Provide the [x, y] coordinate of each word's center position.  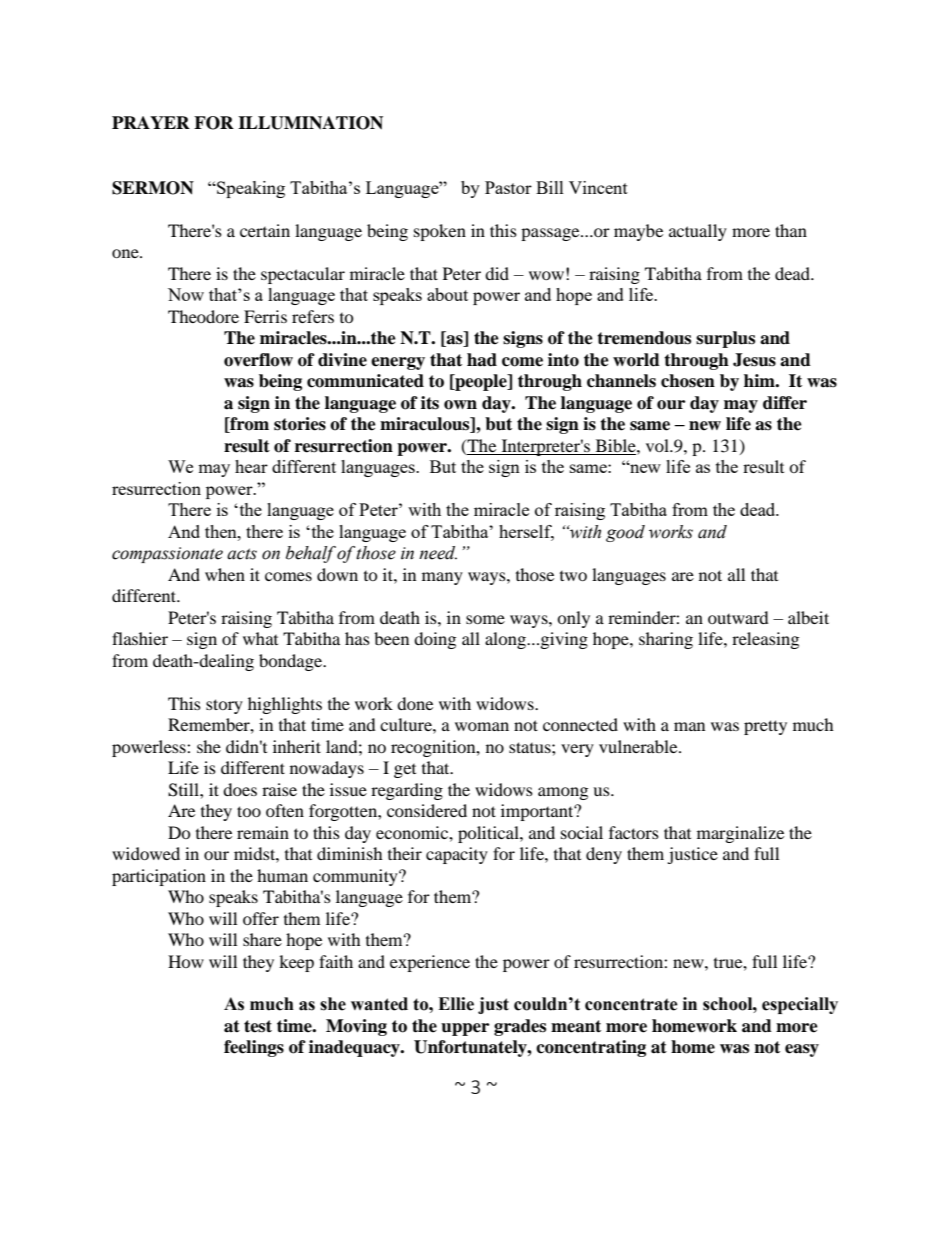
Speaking [250, 189]
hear [251, 466]
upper [465, 1029]
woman [482, 726]
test [258, 1026]
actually [698, 232]
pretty [765, 727]
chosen [688, 381]
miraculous [426, 425]
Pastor [508, 187]
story [224, 706]
